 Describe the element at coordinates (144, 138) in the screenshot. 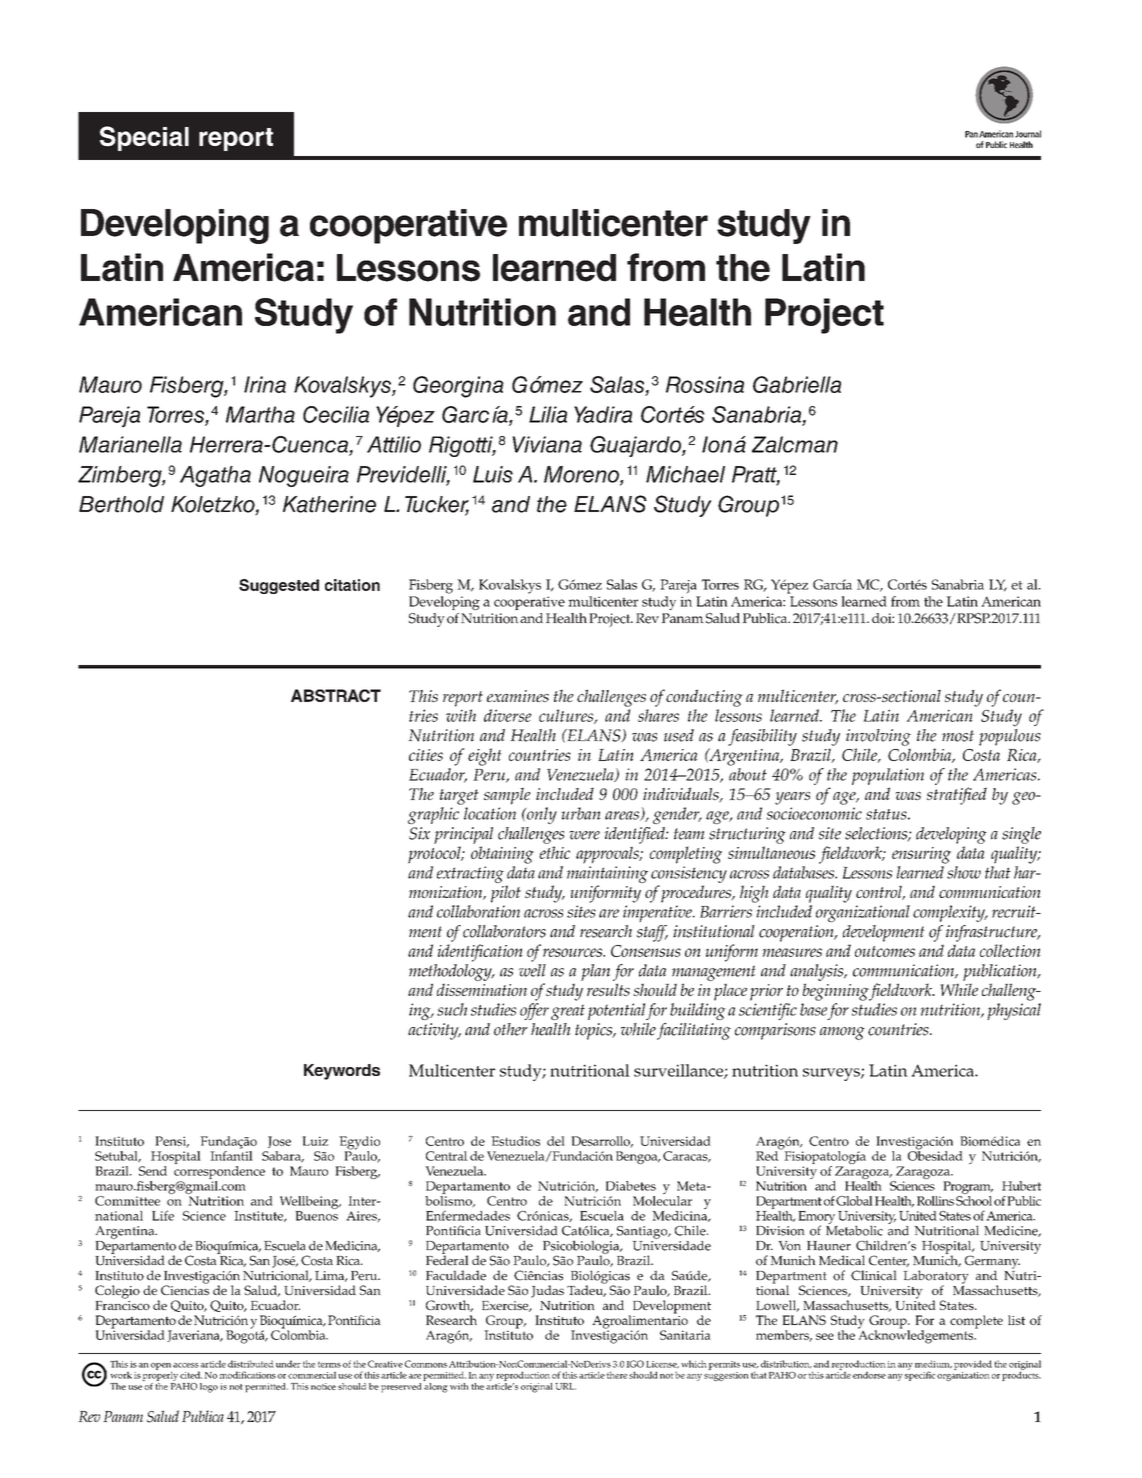

I see `Special` at that location.
